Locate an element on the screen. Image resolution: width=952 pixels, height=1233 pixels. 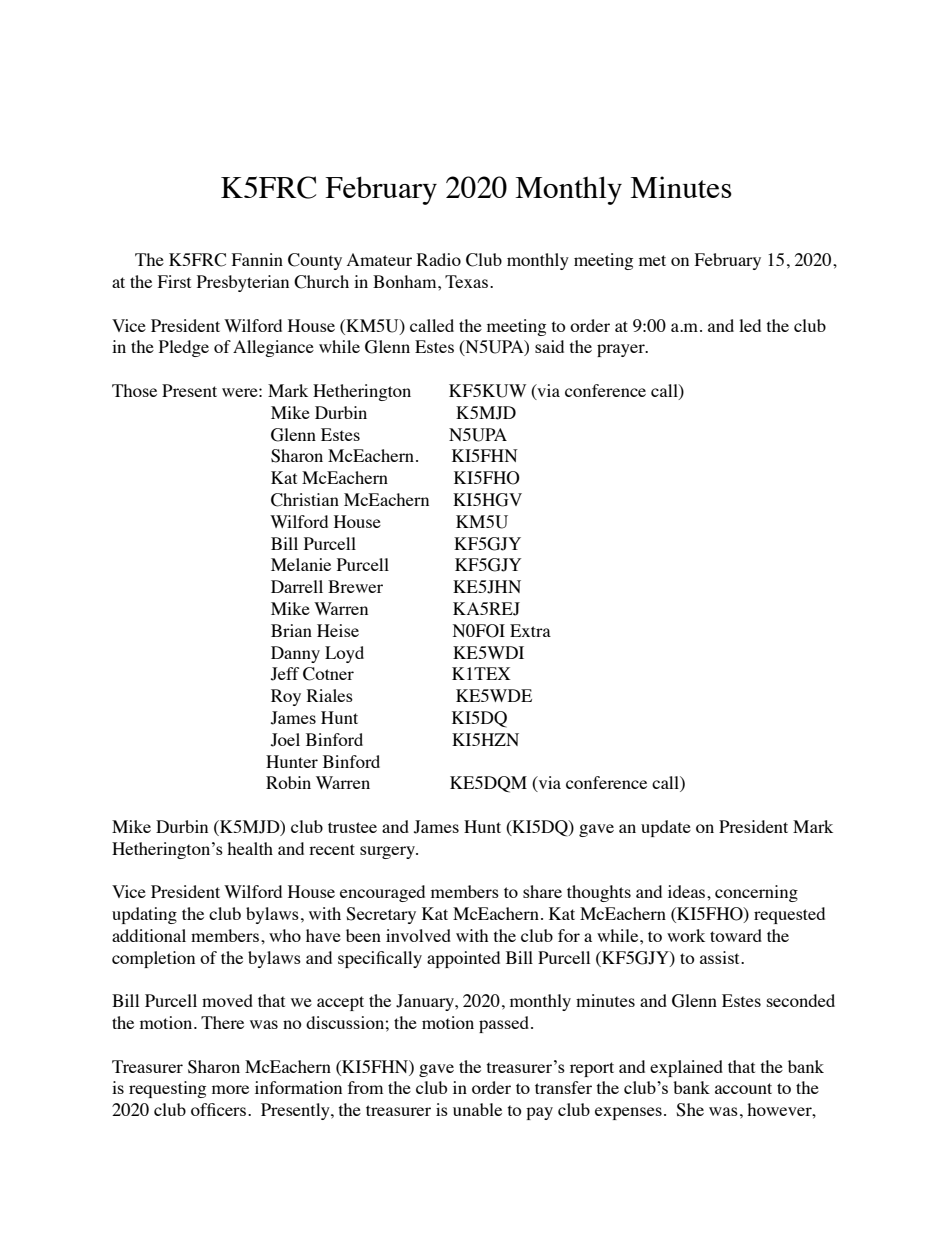
met is located at coordinates (652, 260).
